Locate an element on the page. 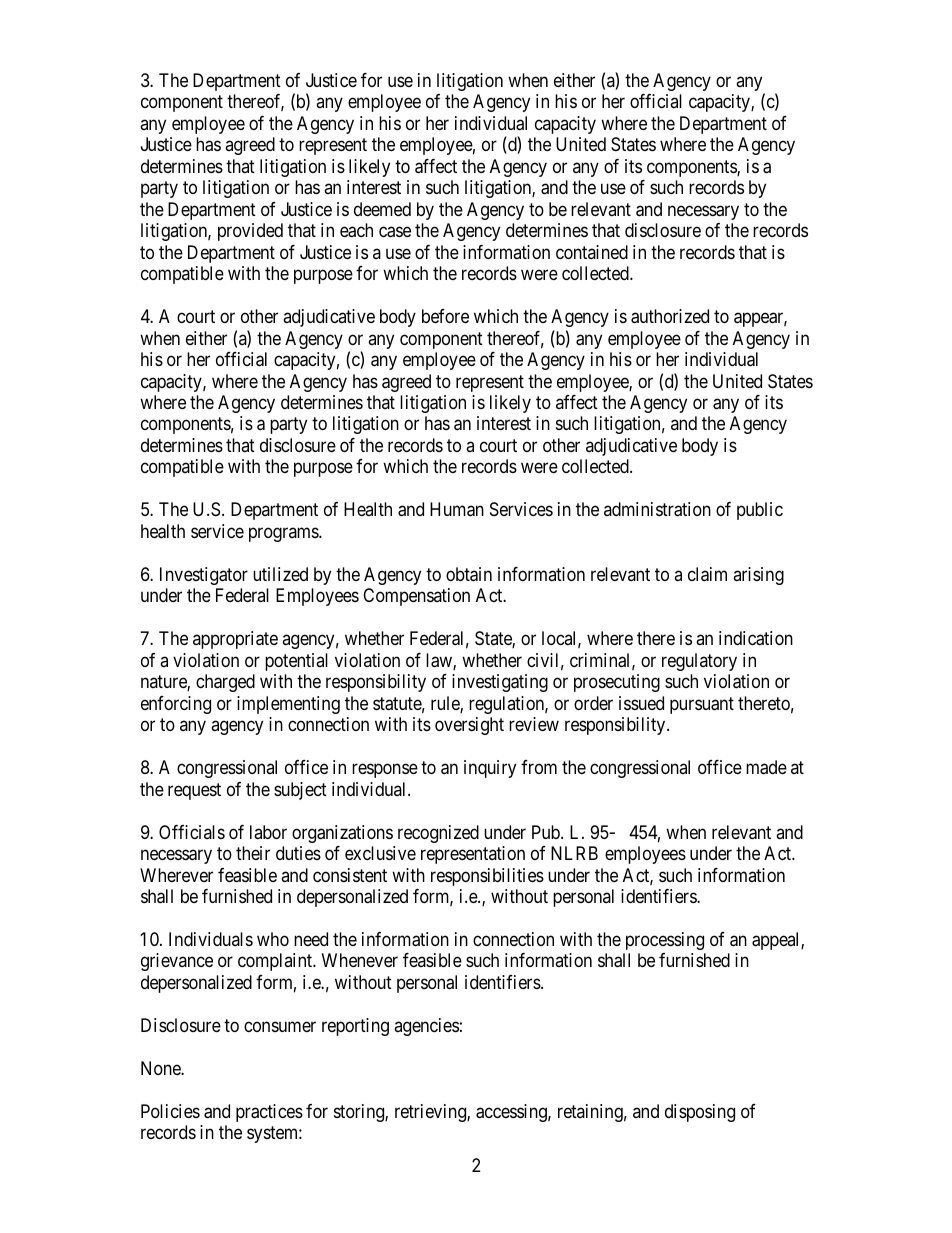  provided is located at coordinates (250, 232).
